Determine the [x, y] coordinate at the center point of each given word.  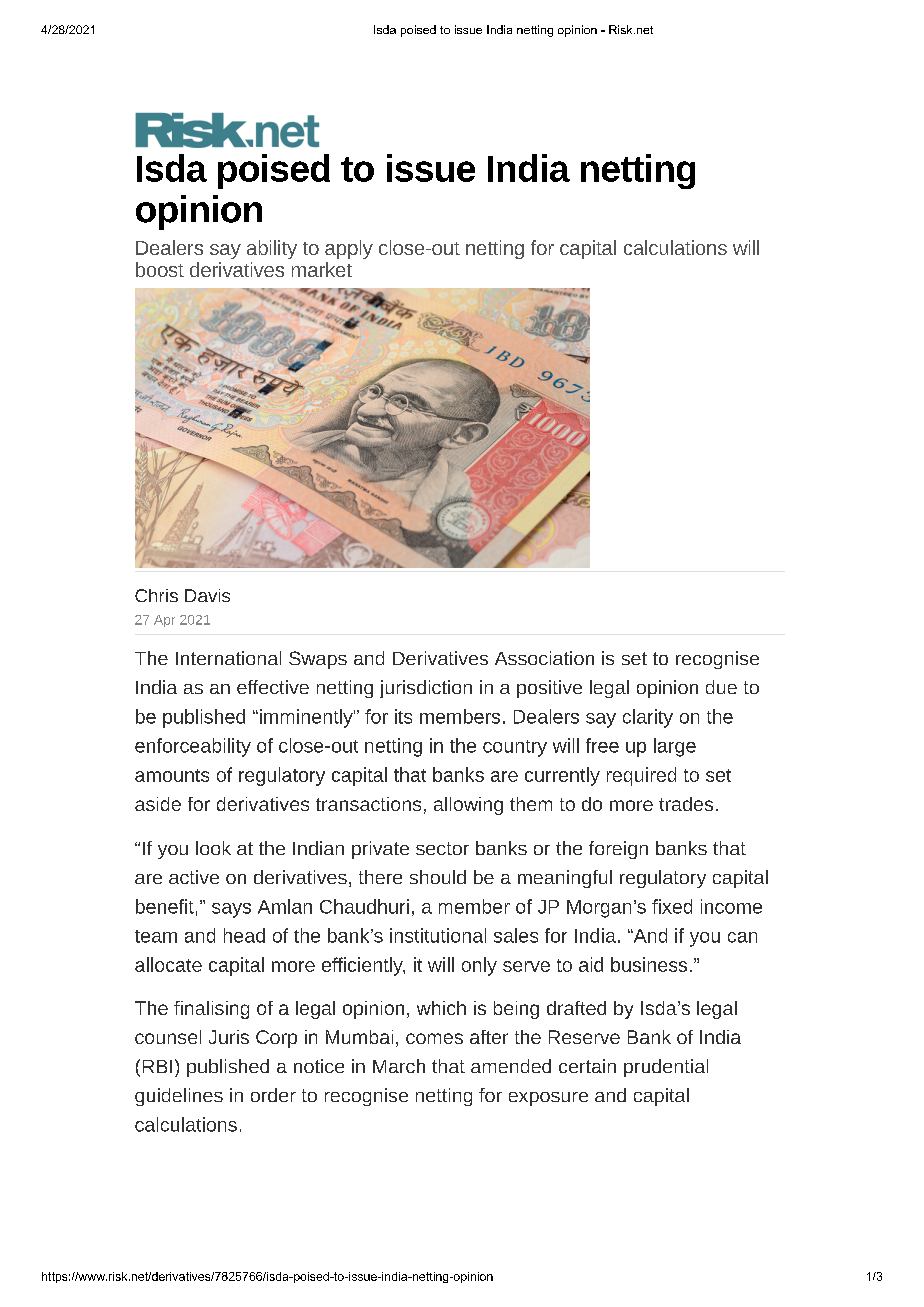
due [721, 687]
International [228, 658]
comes [434, 1038]
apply [349, 249]
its [403, 716]
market [322, 269]
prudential [666, 1068]
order [273, 1095]
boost [160, 269]
